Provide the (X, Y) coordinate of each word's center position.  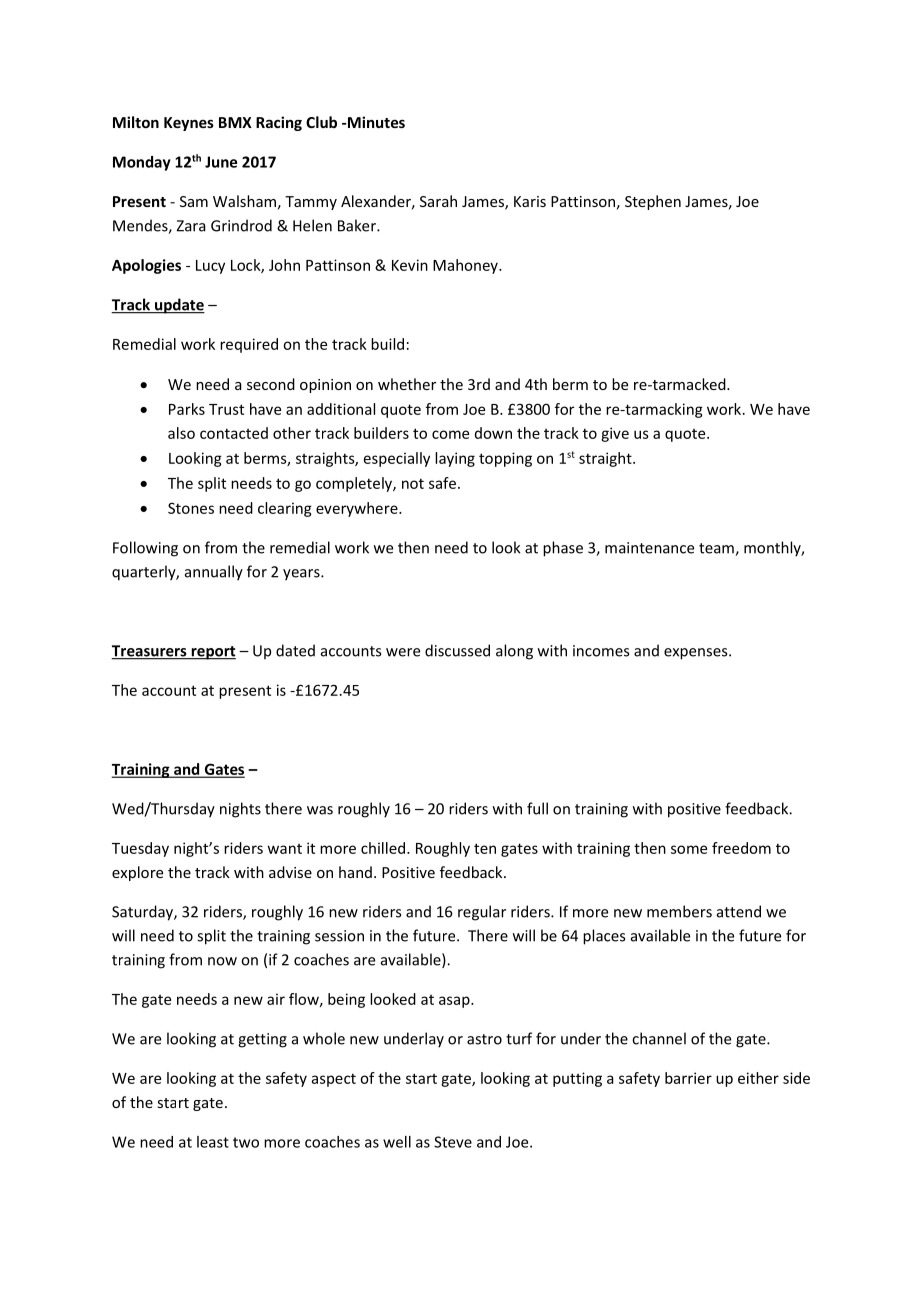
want (285, 849)
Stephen (653, 202)
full (537, 808)
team (717, 549)
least (213, 1142)
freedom (741, 848)
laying (455, 459)
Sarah (438, 201)
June (221, 162)
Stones (191, 508)
